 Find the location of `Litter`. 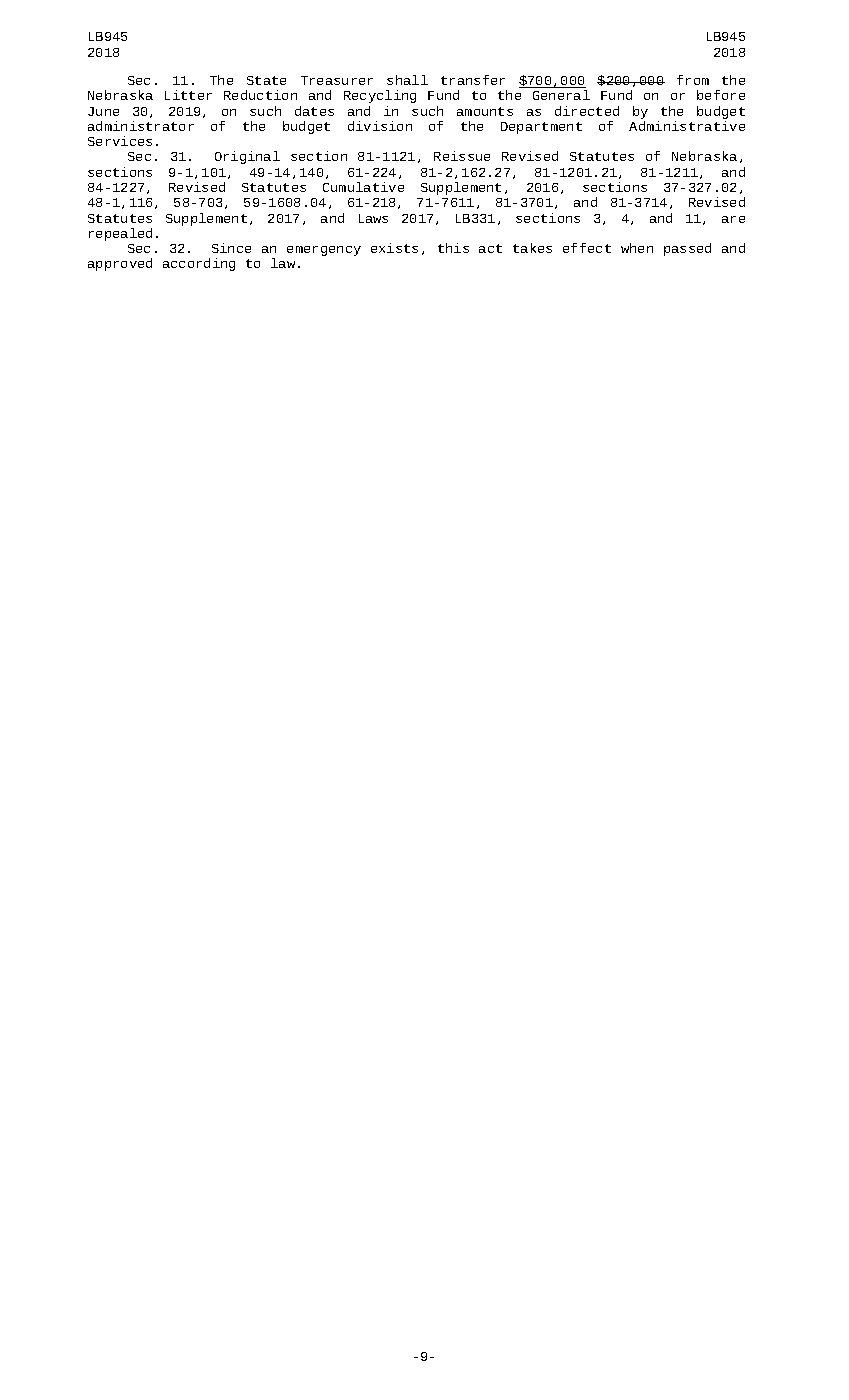

Litter is located at coordinates (188, 95).
